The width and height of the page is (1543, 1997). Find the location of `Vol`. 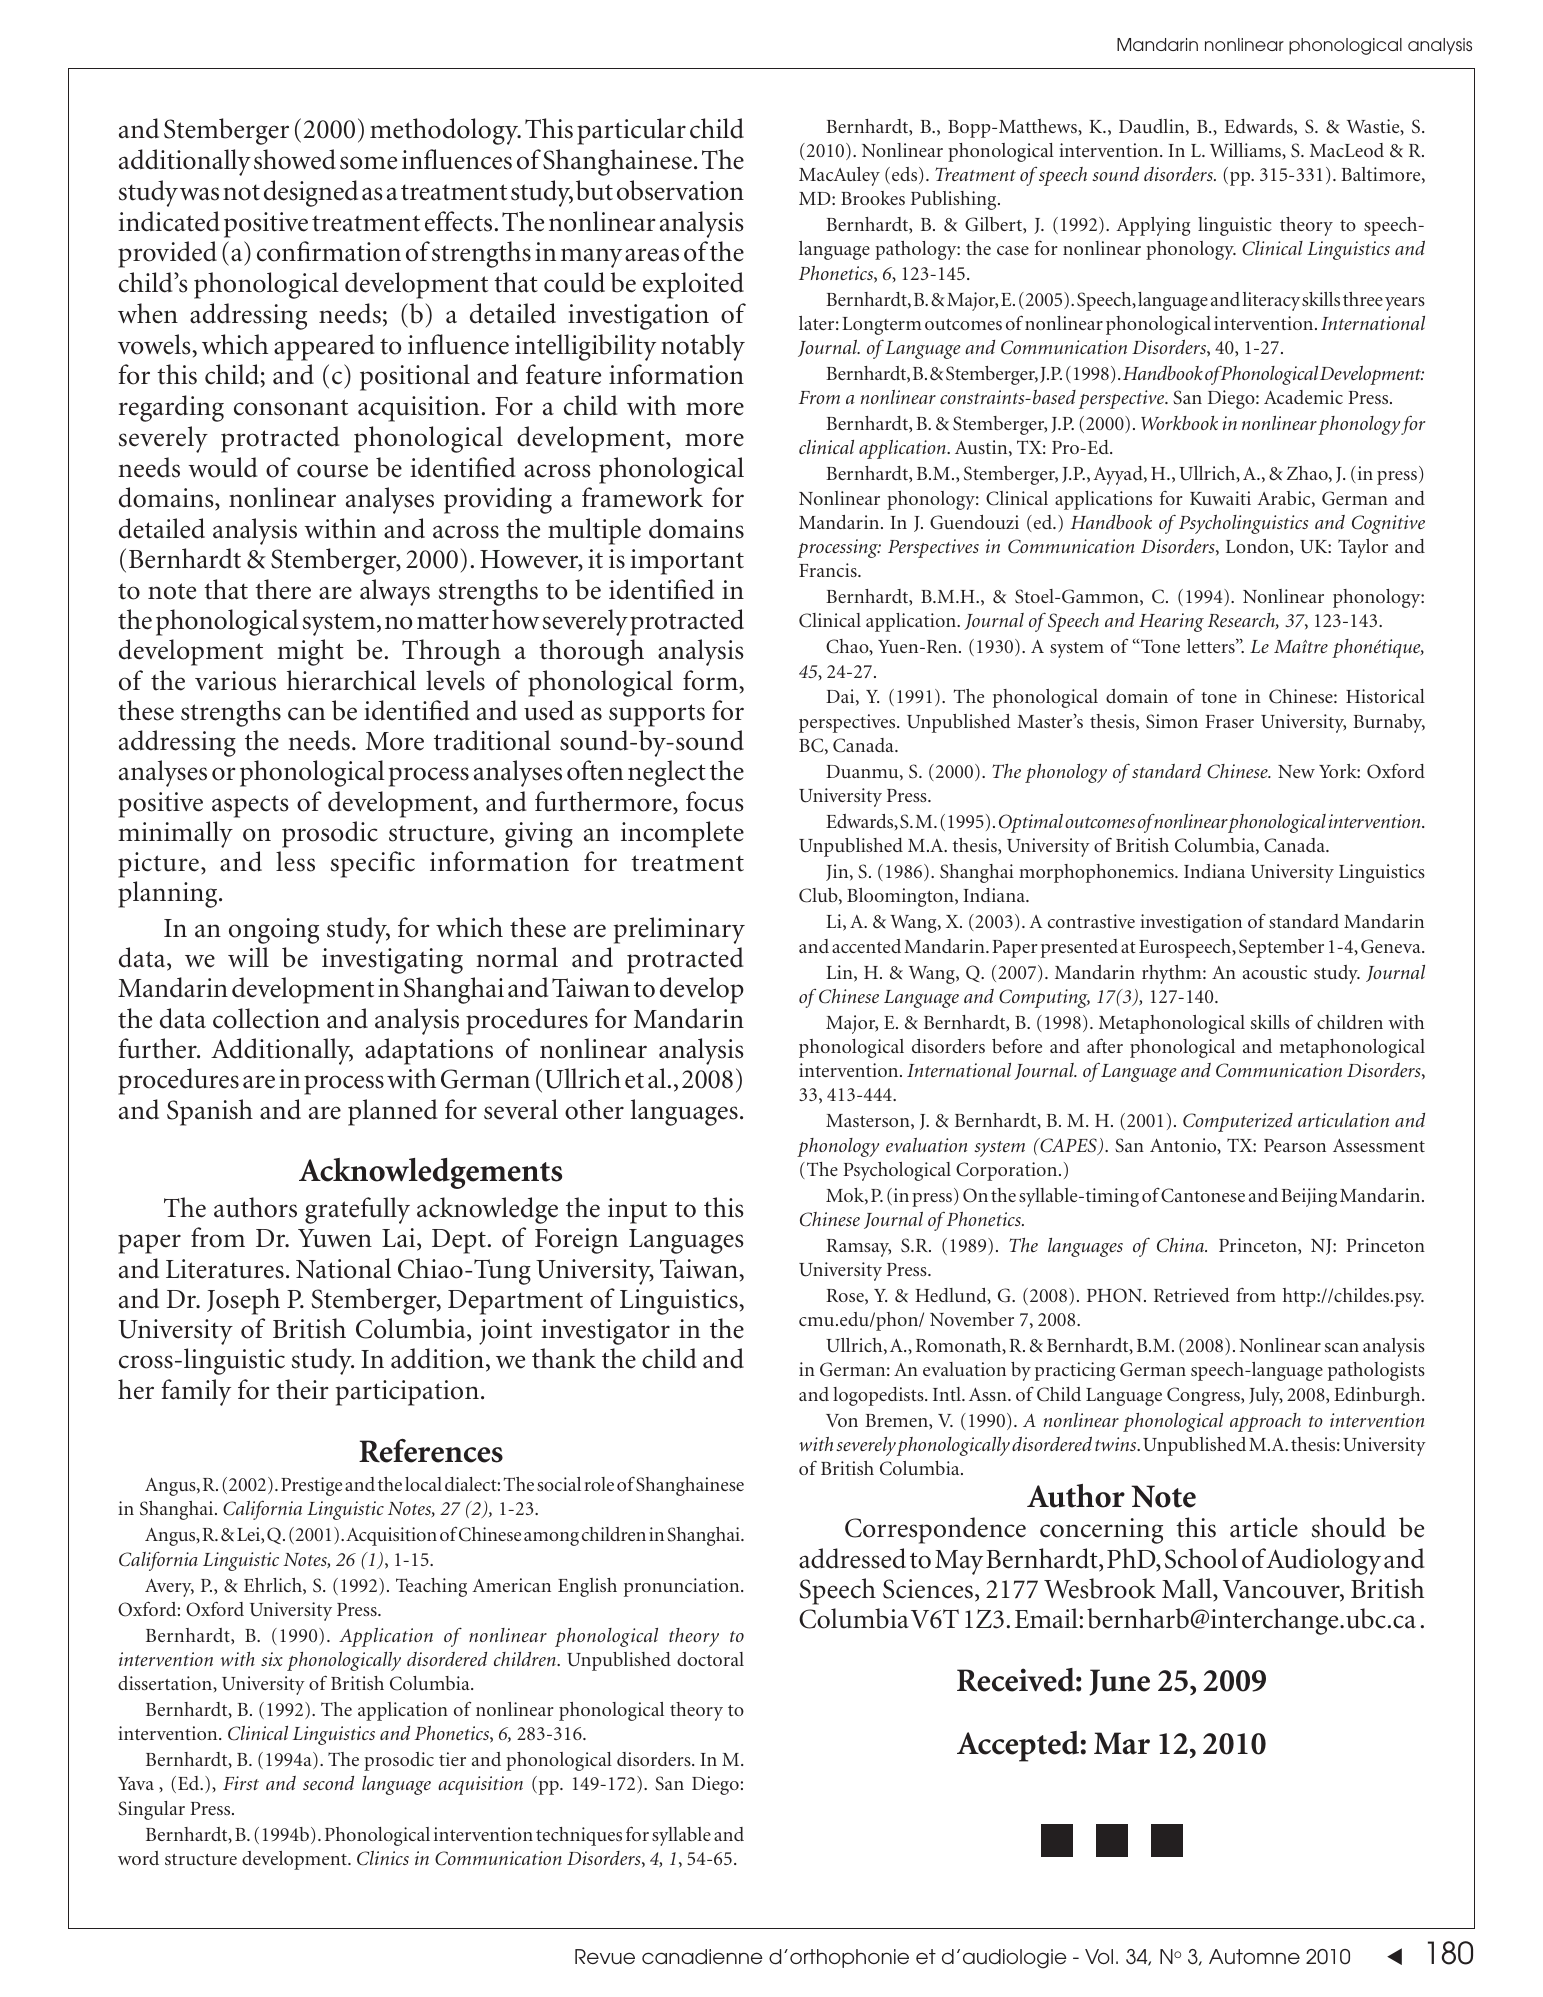

Vol is located at coordinates (1099, 1956).
